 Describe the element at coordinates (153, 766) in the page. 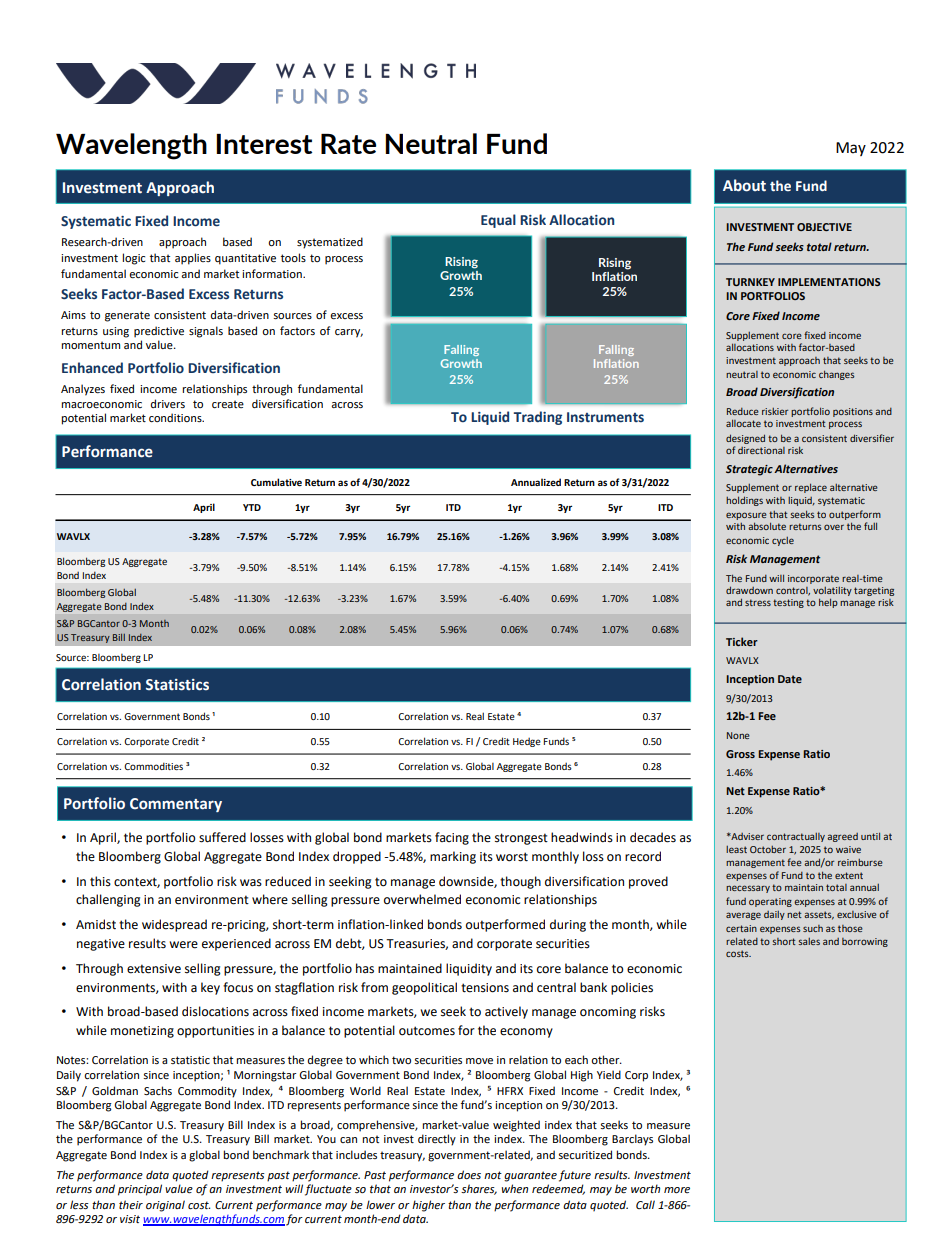

I see `Commodities` at that location.
